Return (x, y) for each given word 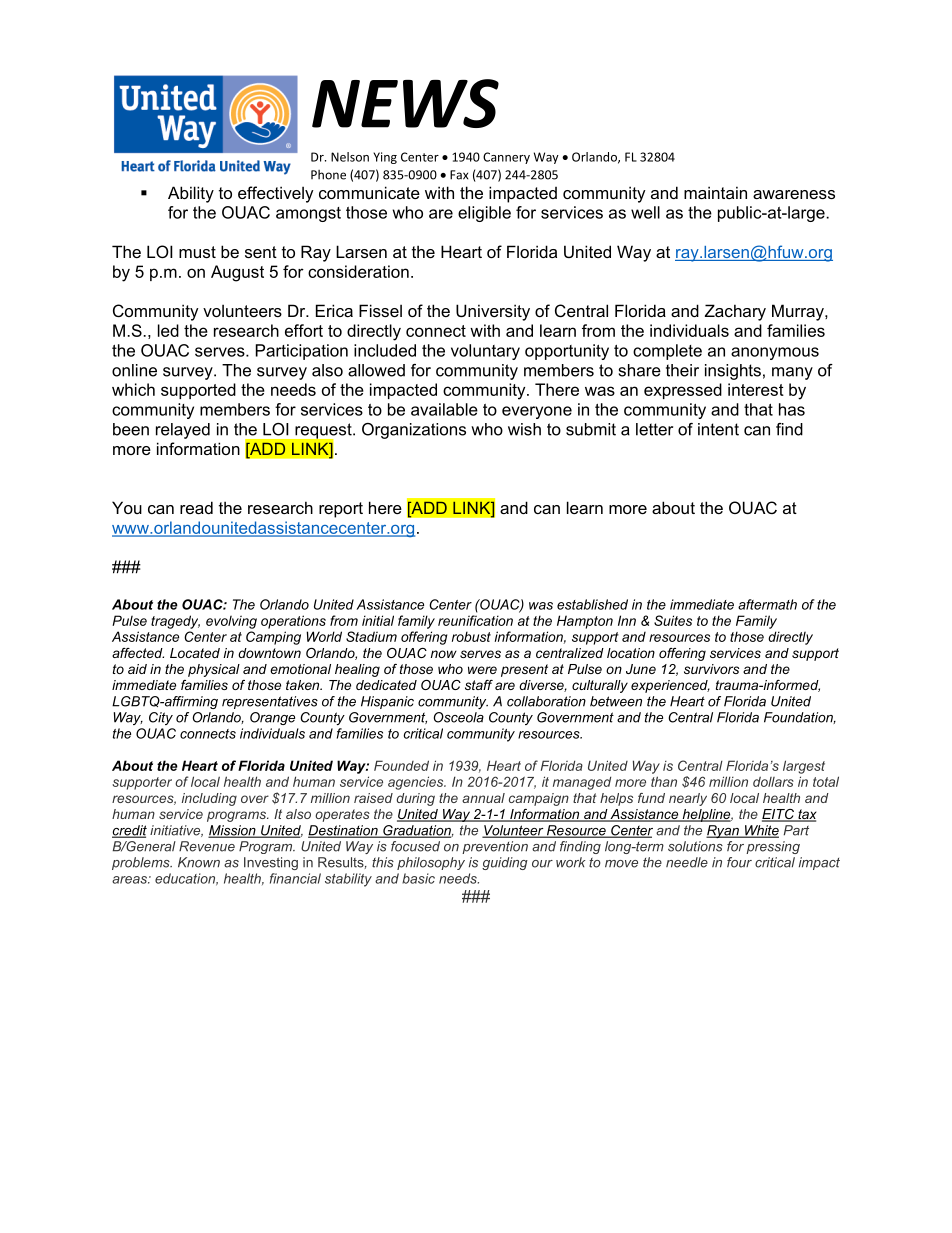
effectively (276, 194)
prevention (495, 847)
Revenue (207, 846)
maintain (715, 192)
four (739, 862)
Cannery (506, 158)
